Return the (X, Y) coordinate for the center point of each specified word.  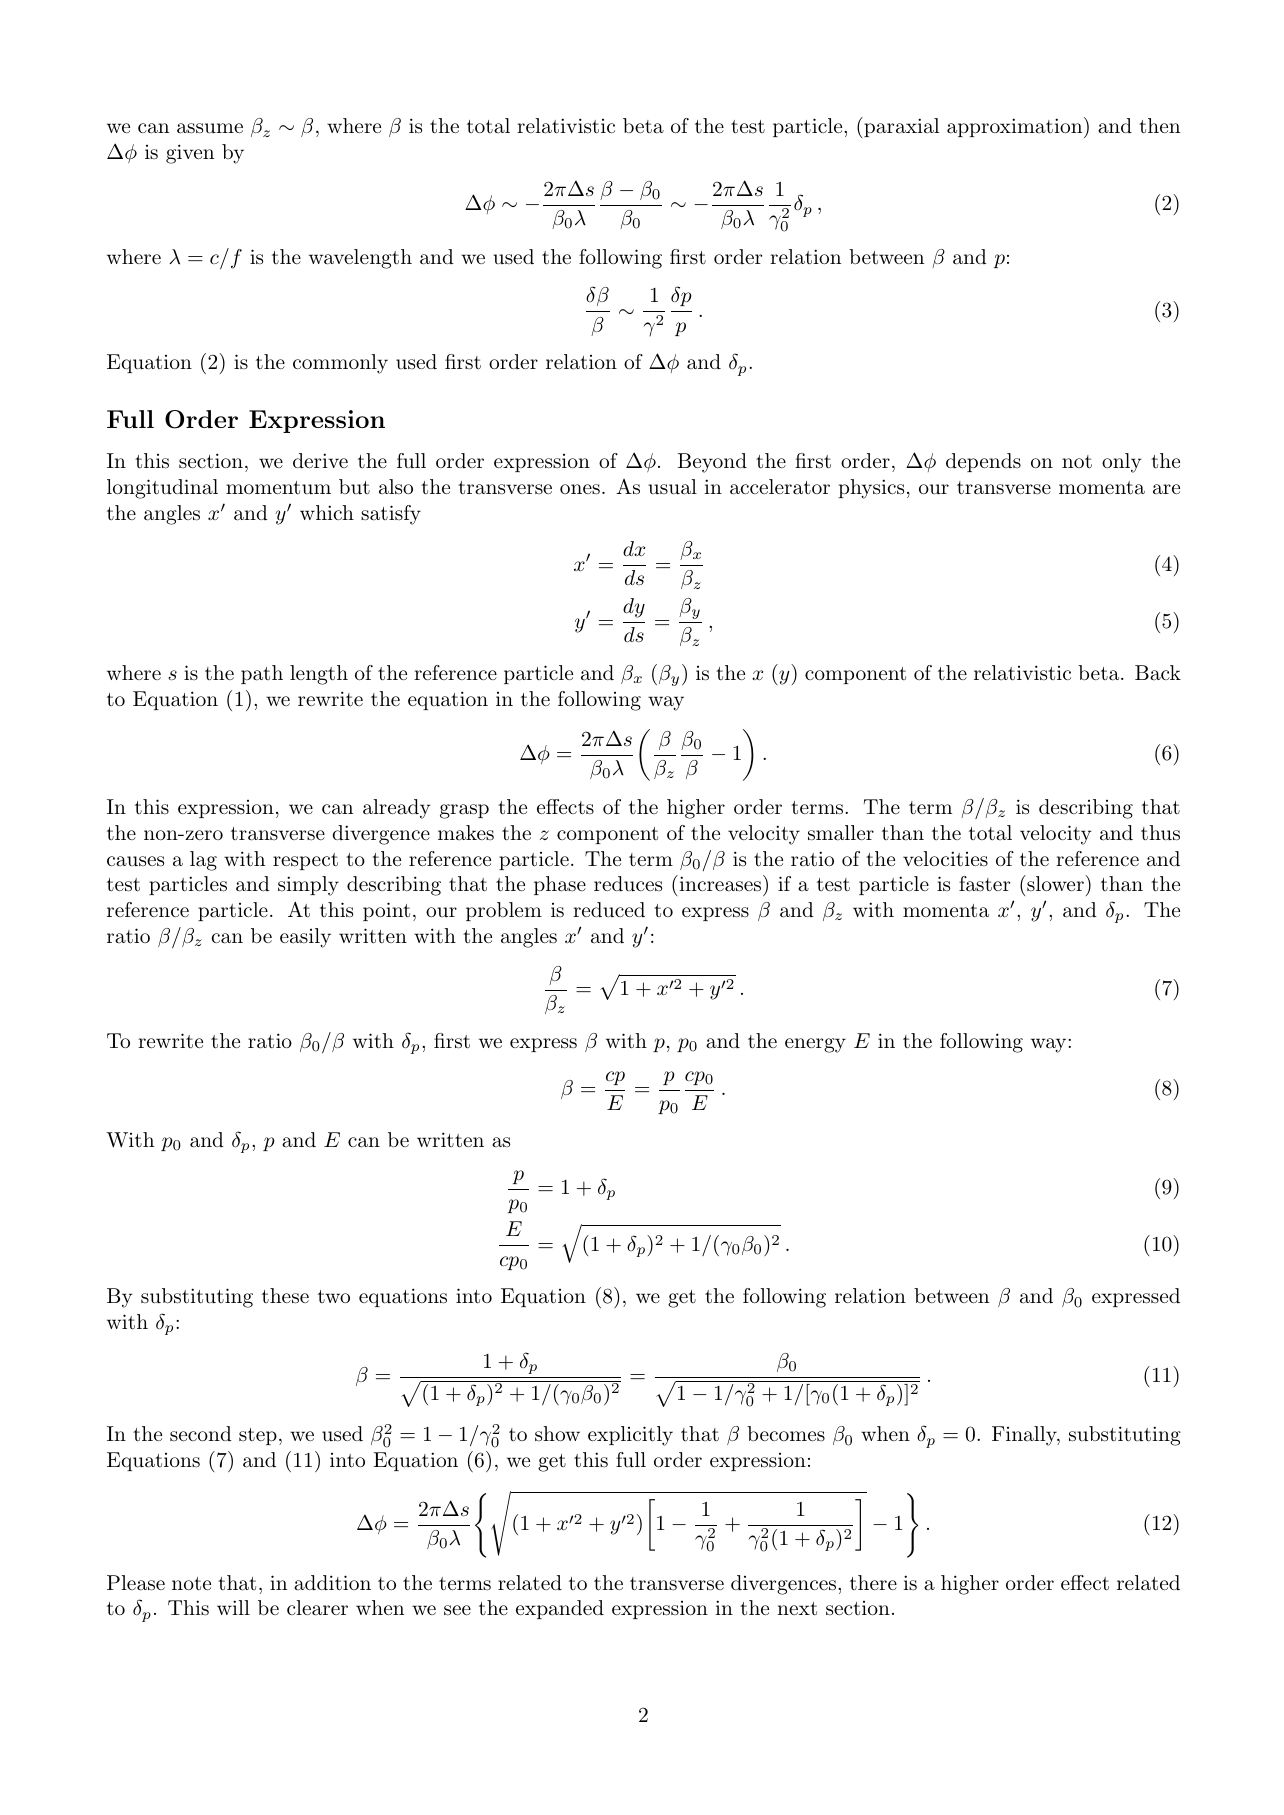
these (285, 1296)
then (1159, 125)
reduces (628, 884)
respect (305, 861)
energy (815, 1045)
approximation (1016, 127)
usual (672, 487)
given (190, 154)
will (233, 1607)
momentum (278, 487)
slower (1055, 883)
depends (983, 462)
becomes (786, 1433)
